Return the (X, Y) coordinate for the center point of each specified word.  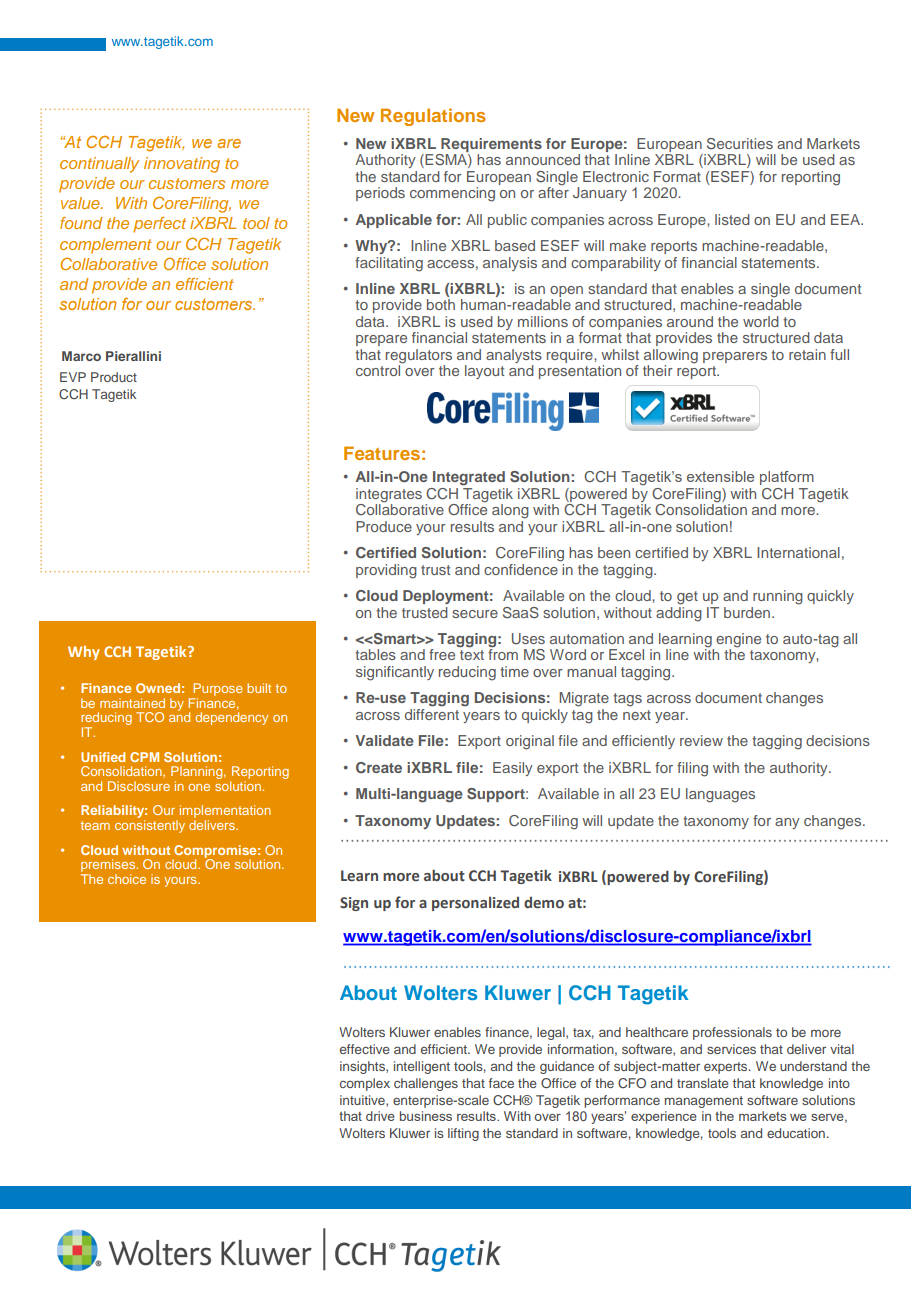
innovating (182, 165)
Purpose (217, 689)
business (426, 1116)
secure (475, 614)
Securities (740, 144)
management (704, 1102)
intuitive (363, 1101)
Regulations (433, 117)
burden (748, 612)
